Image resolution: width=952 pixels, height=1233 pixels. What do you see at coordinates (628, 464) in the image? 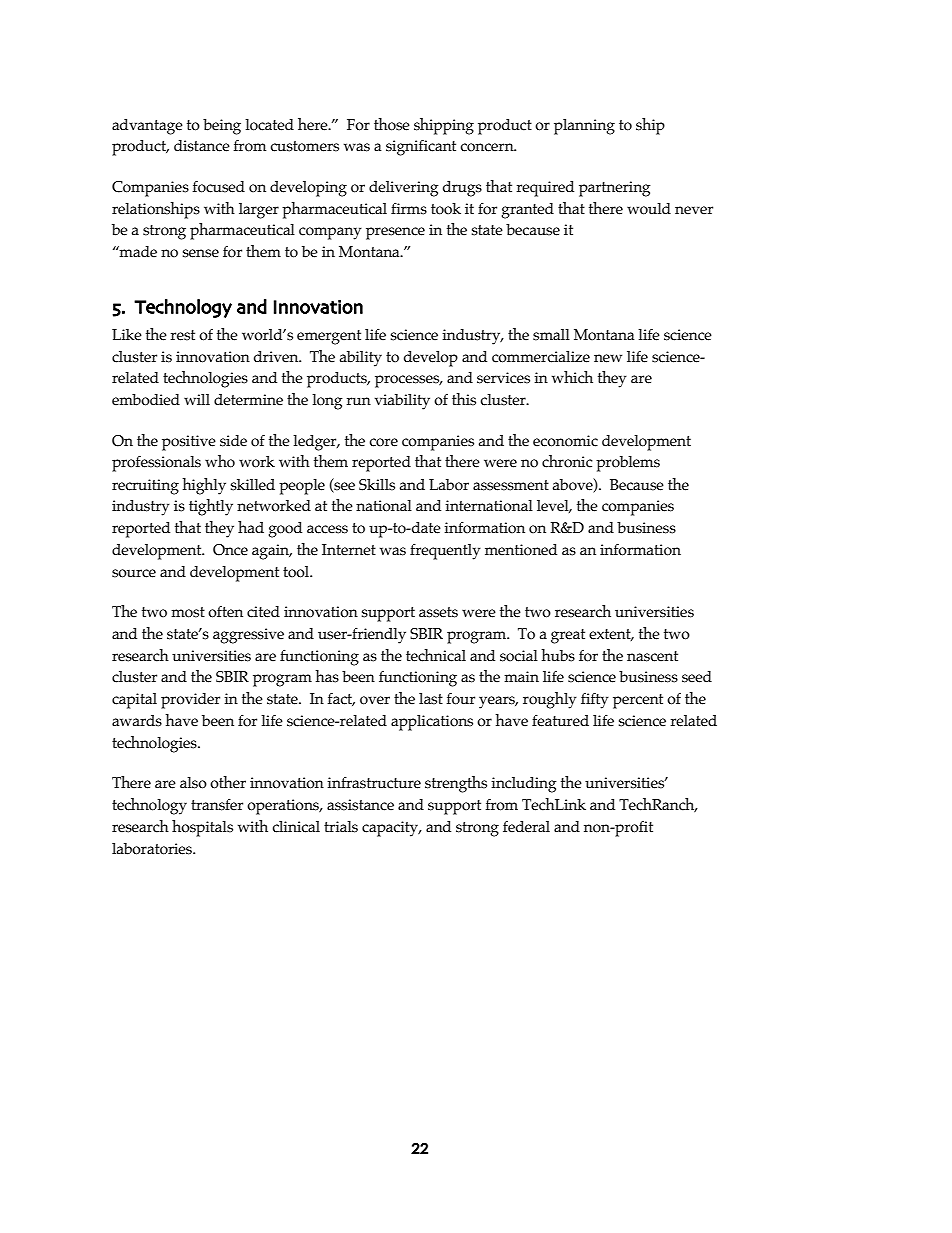
I see `problems` at bounding box center [628, 464].
